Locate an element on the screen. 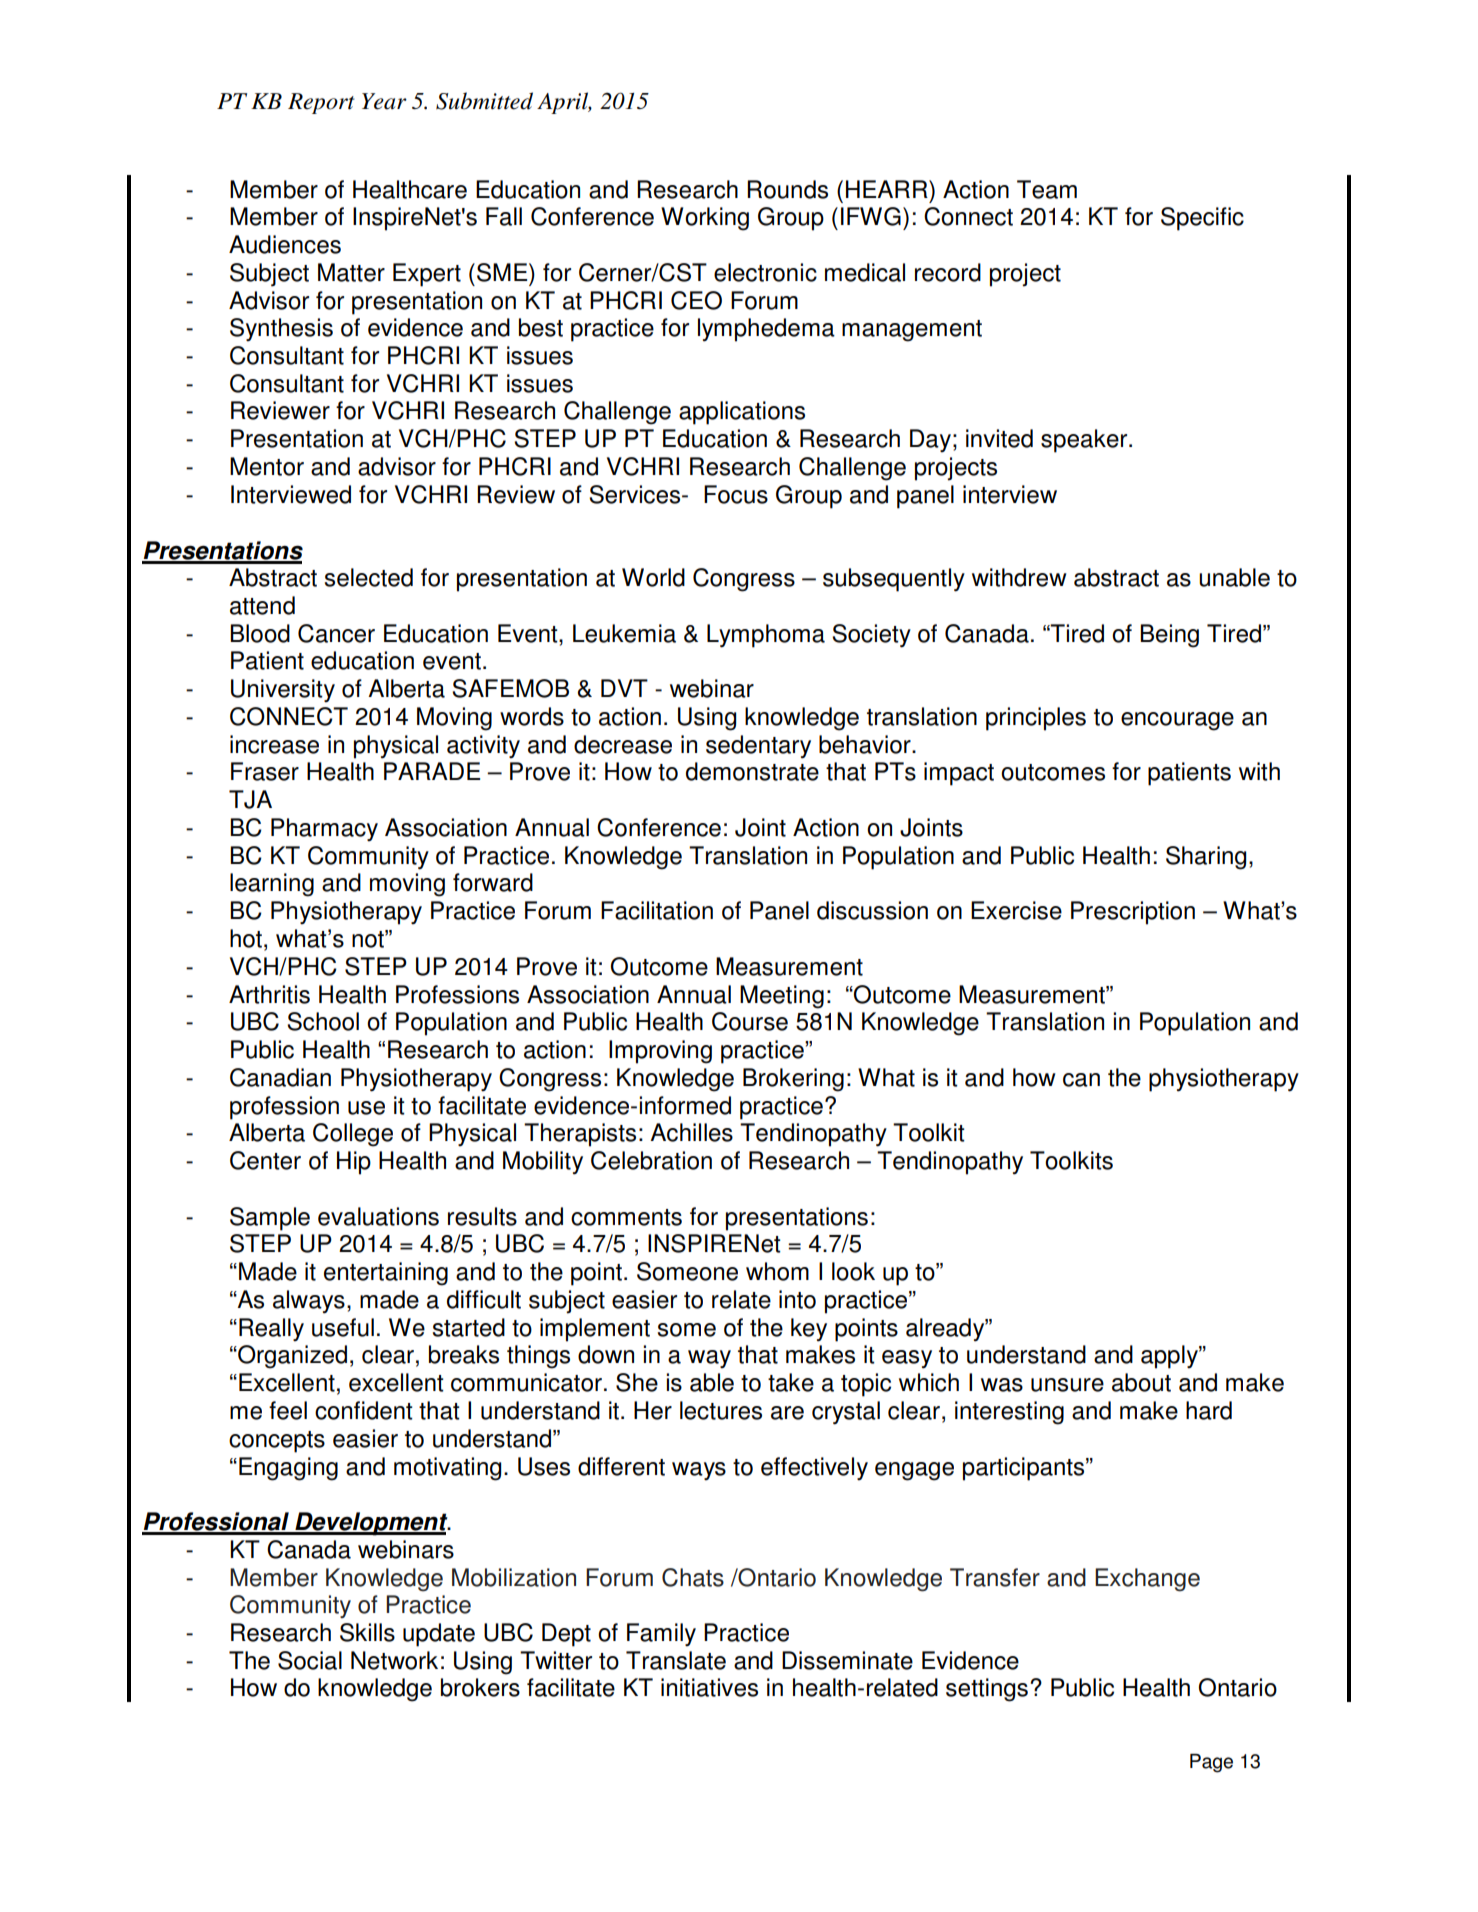  into is located at coordinates (797, 1299).
